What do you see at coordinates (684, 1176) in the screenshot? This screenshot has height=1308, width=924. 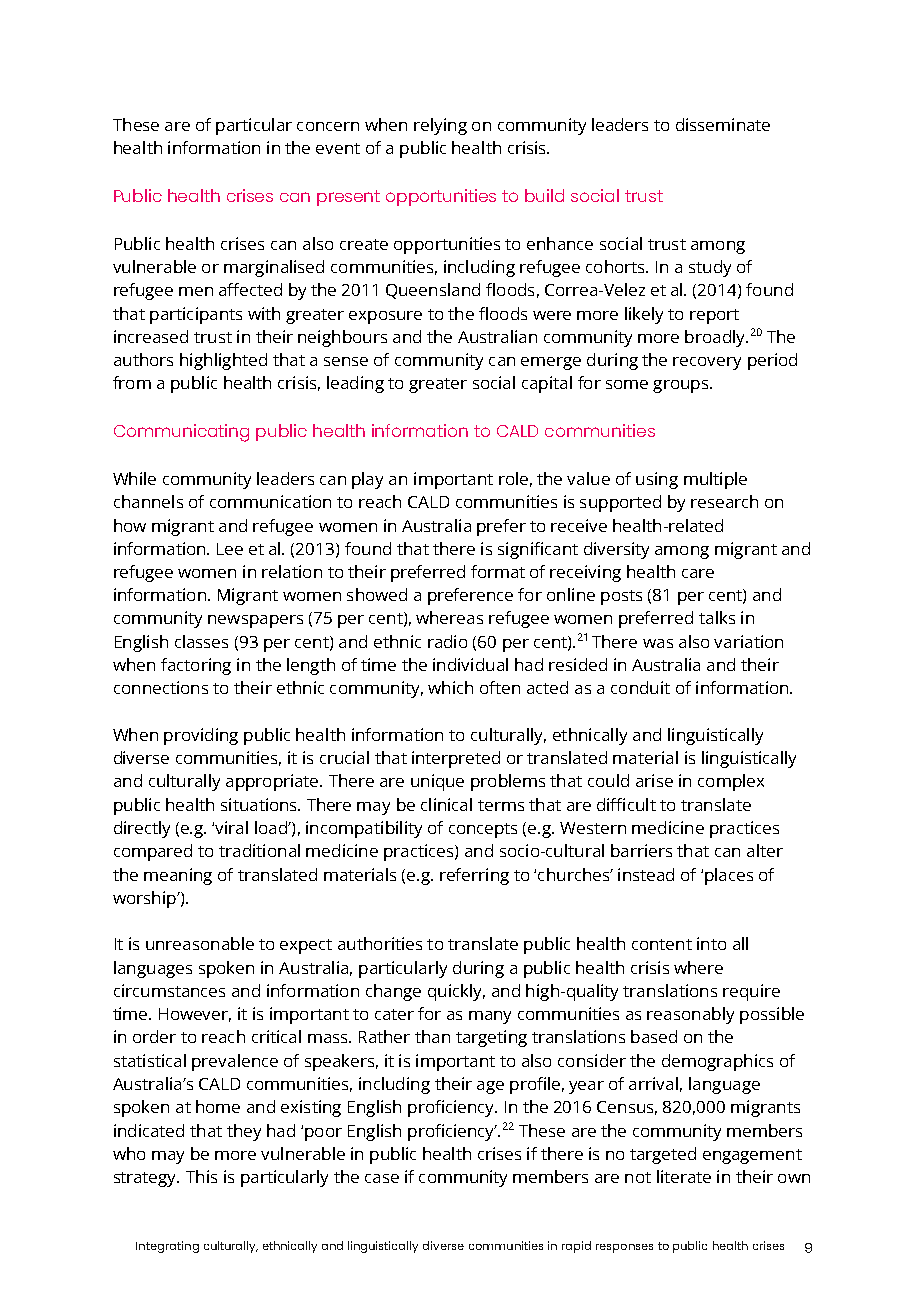 I see `literate` at bounding box center [684, 1176].
